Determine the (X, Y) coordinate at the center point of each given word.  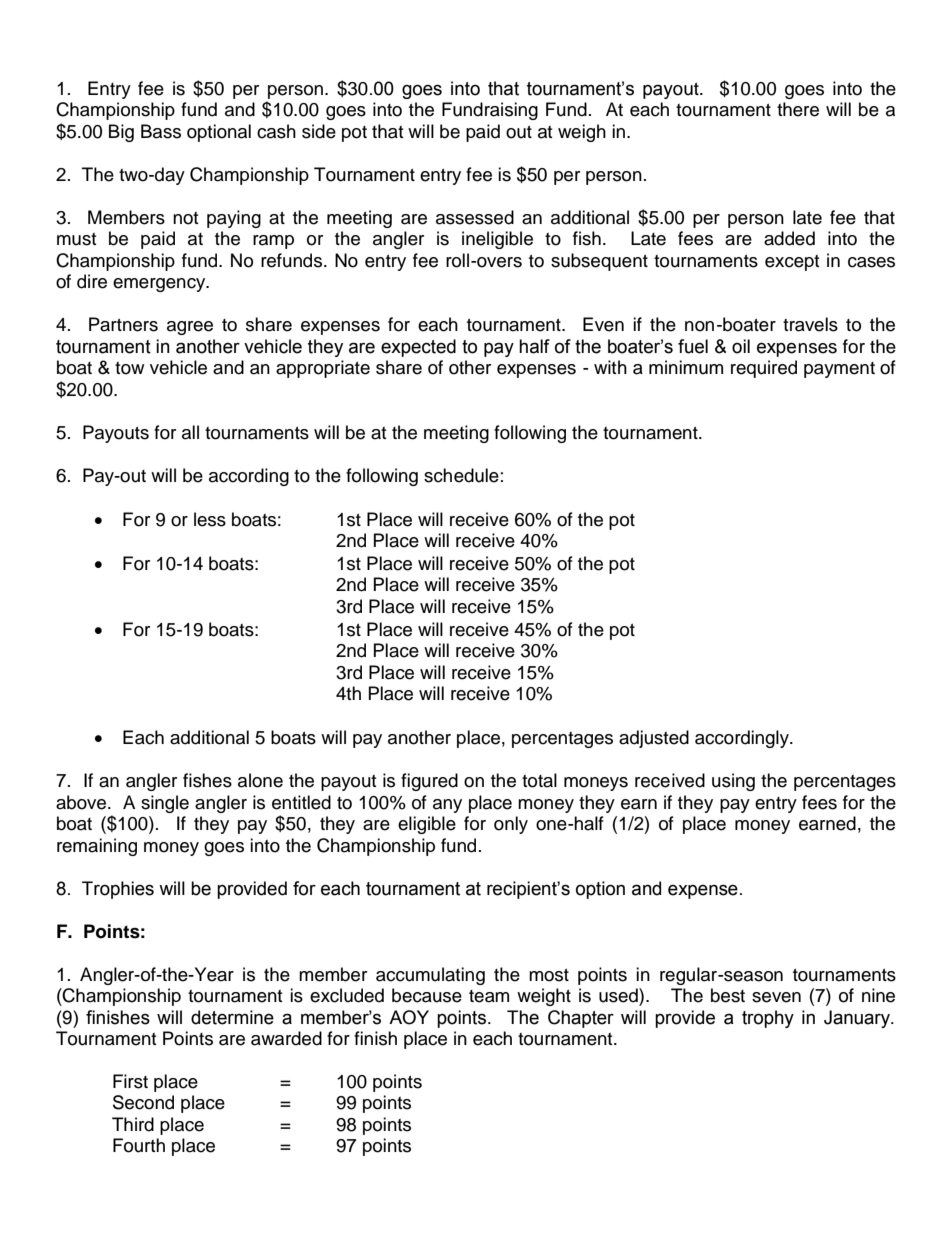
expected (418, 348)
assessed (475, 217)
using (733, 782)
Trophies (118, 890)
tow (129, 368)
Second (143, 1102)
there (798, 109)
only (511, 825)
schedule (461, 475)
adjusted (654, 739)
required (764, 369)
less (210, 519)
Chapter (581, 1019)
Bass (161, 131)
